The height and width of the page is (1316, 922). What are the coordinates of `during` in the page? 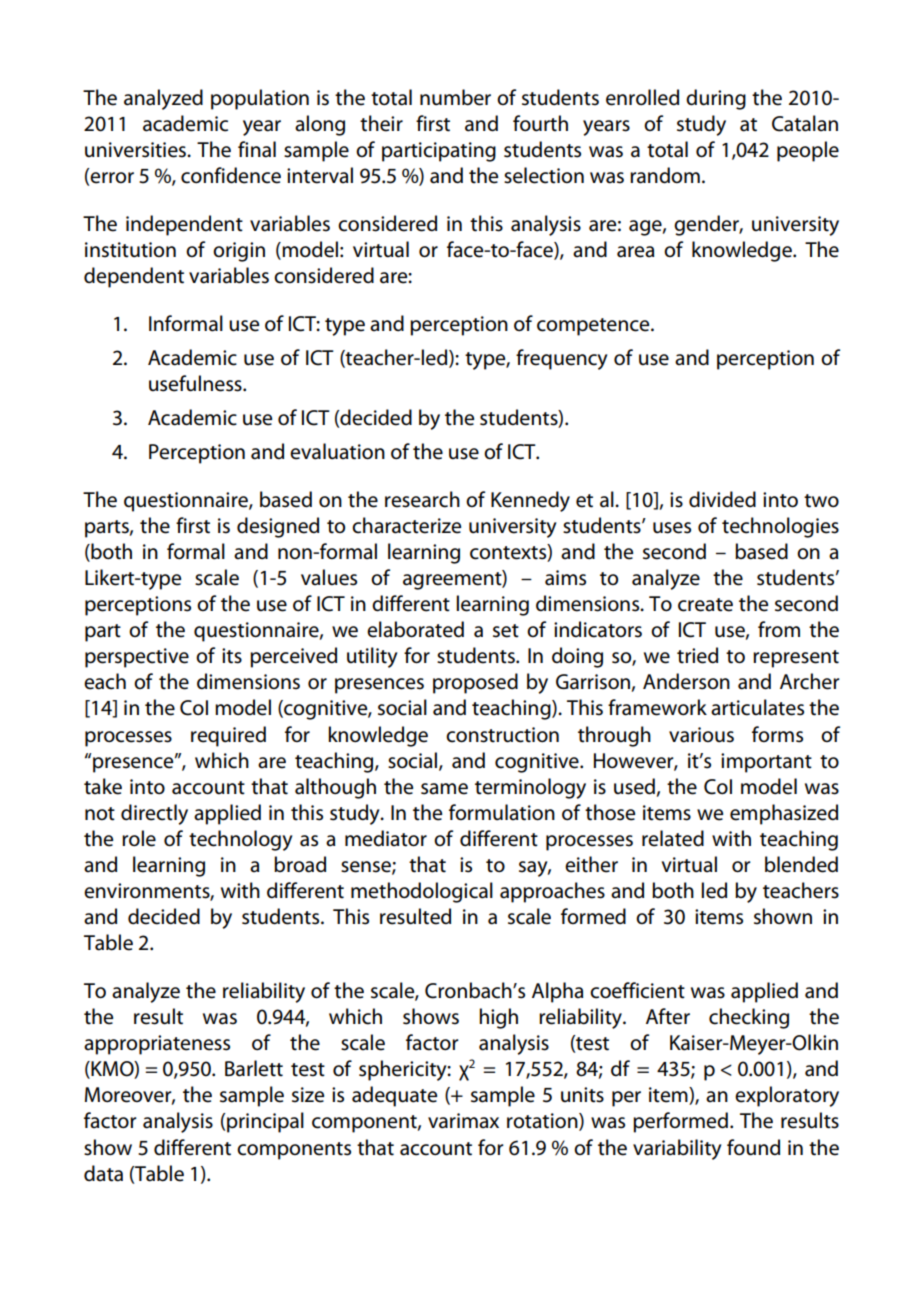 It's located at (716, 99).
